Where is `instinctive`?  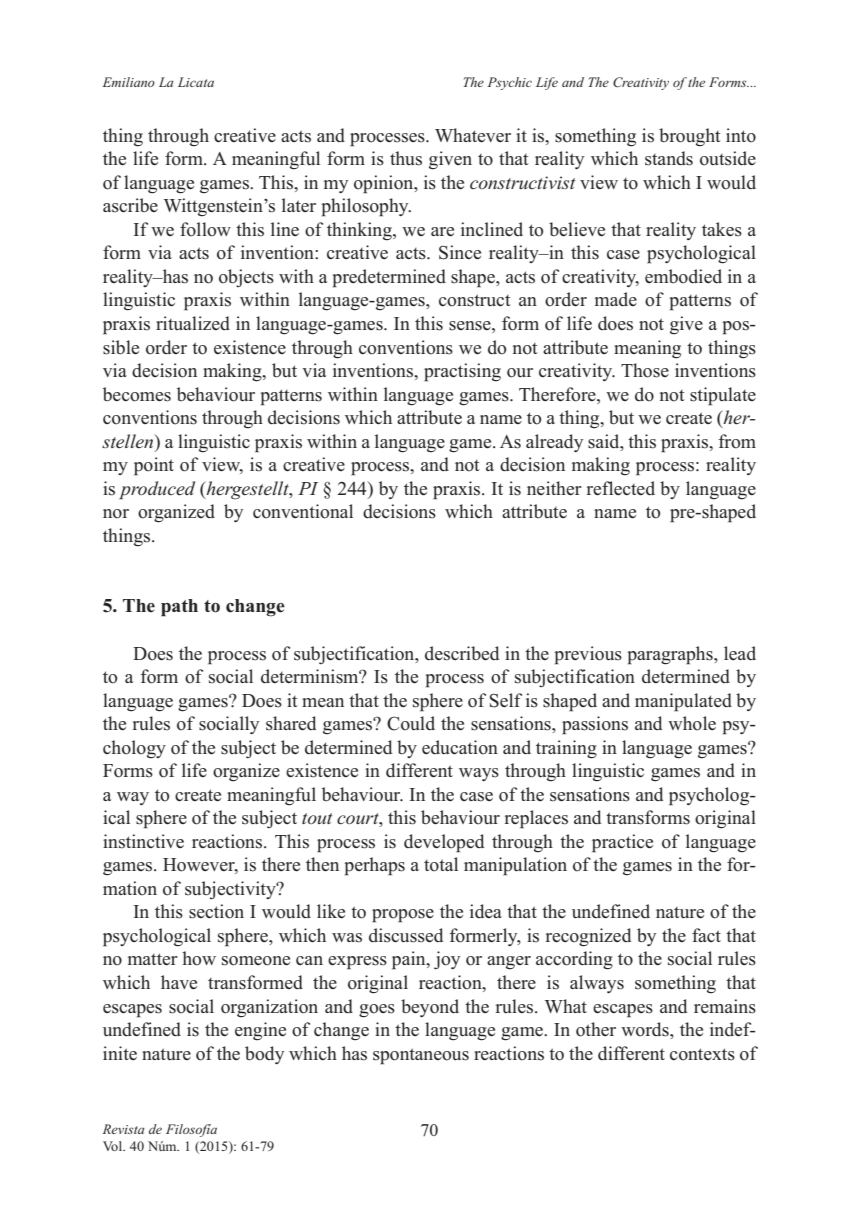
instinctive is located at coordinates (143, 841).
